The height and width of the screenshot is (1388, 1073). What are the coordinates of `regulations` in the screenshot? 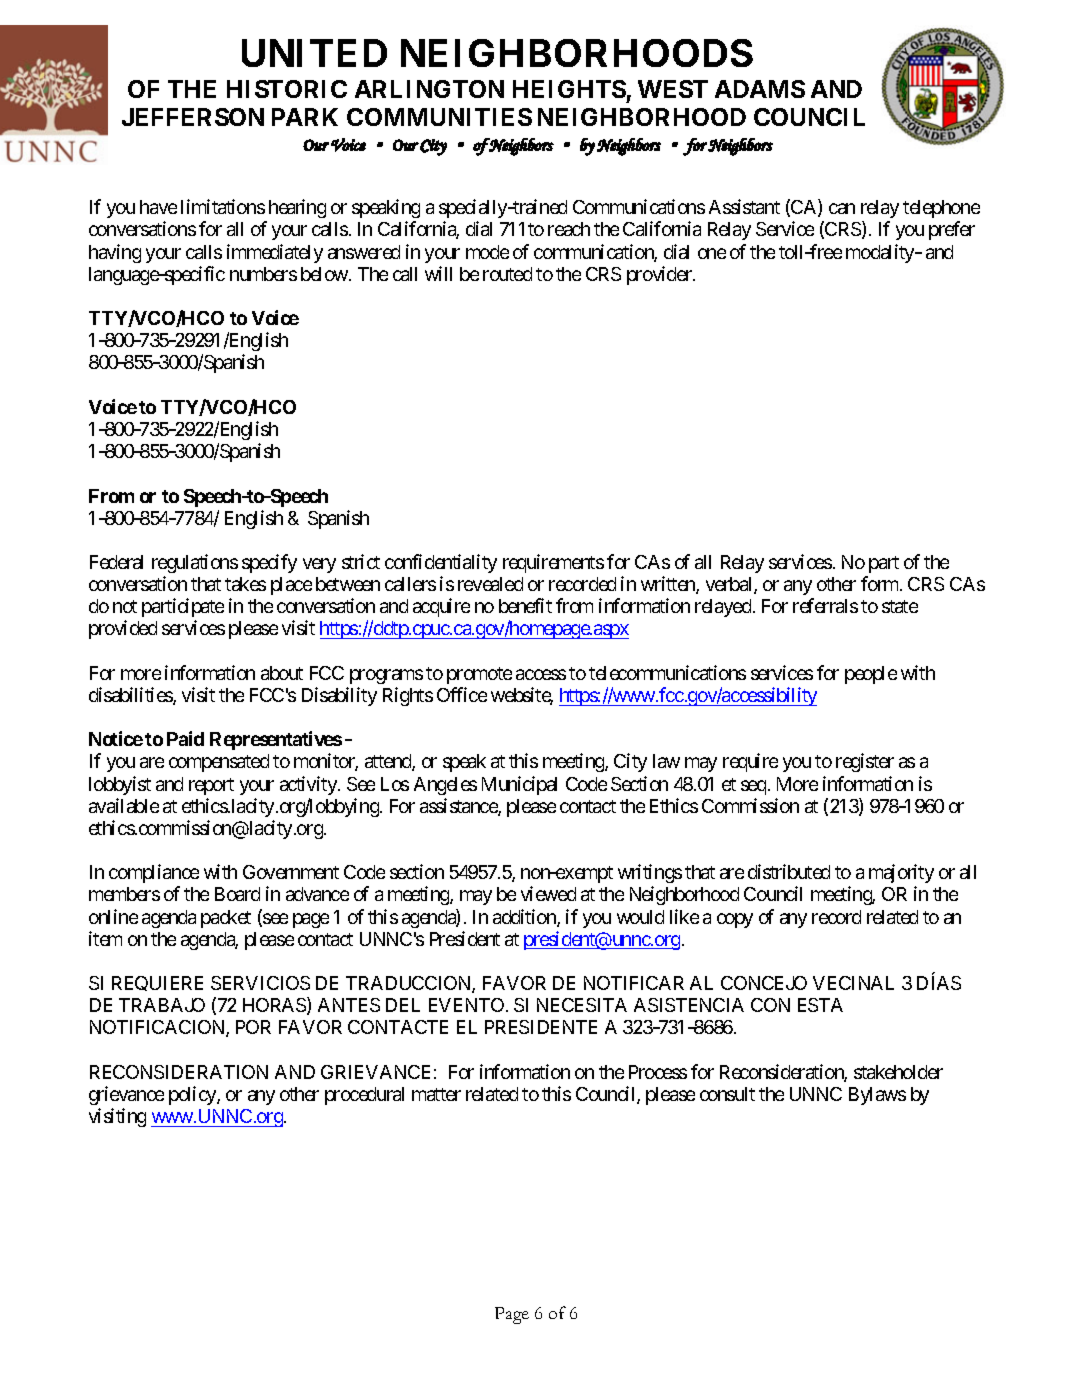 It's located at (195, 563).
